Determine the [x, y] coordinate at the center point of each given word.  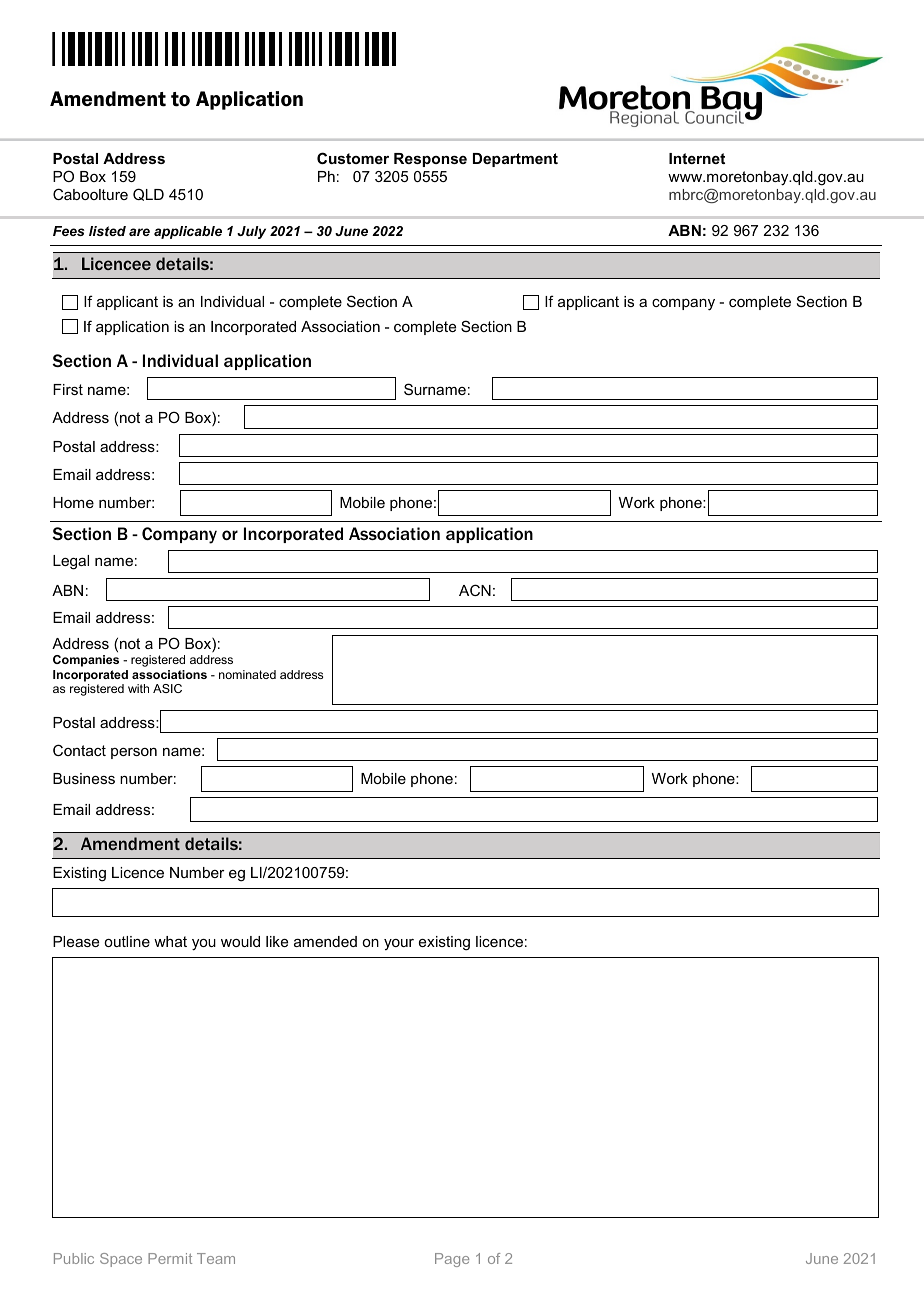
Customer [353, 158]
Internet [697, 158]
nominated [247, 674]
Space [121, 1260]
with [138, 688]
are [139, 232]
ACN [475, 590]
